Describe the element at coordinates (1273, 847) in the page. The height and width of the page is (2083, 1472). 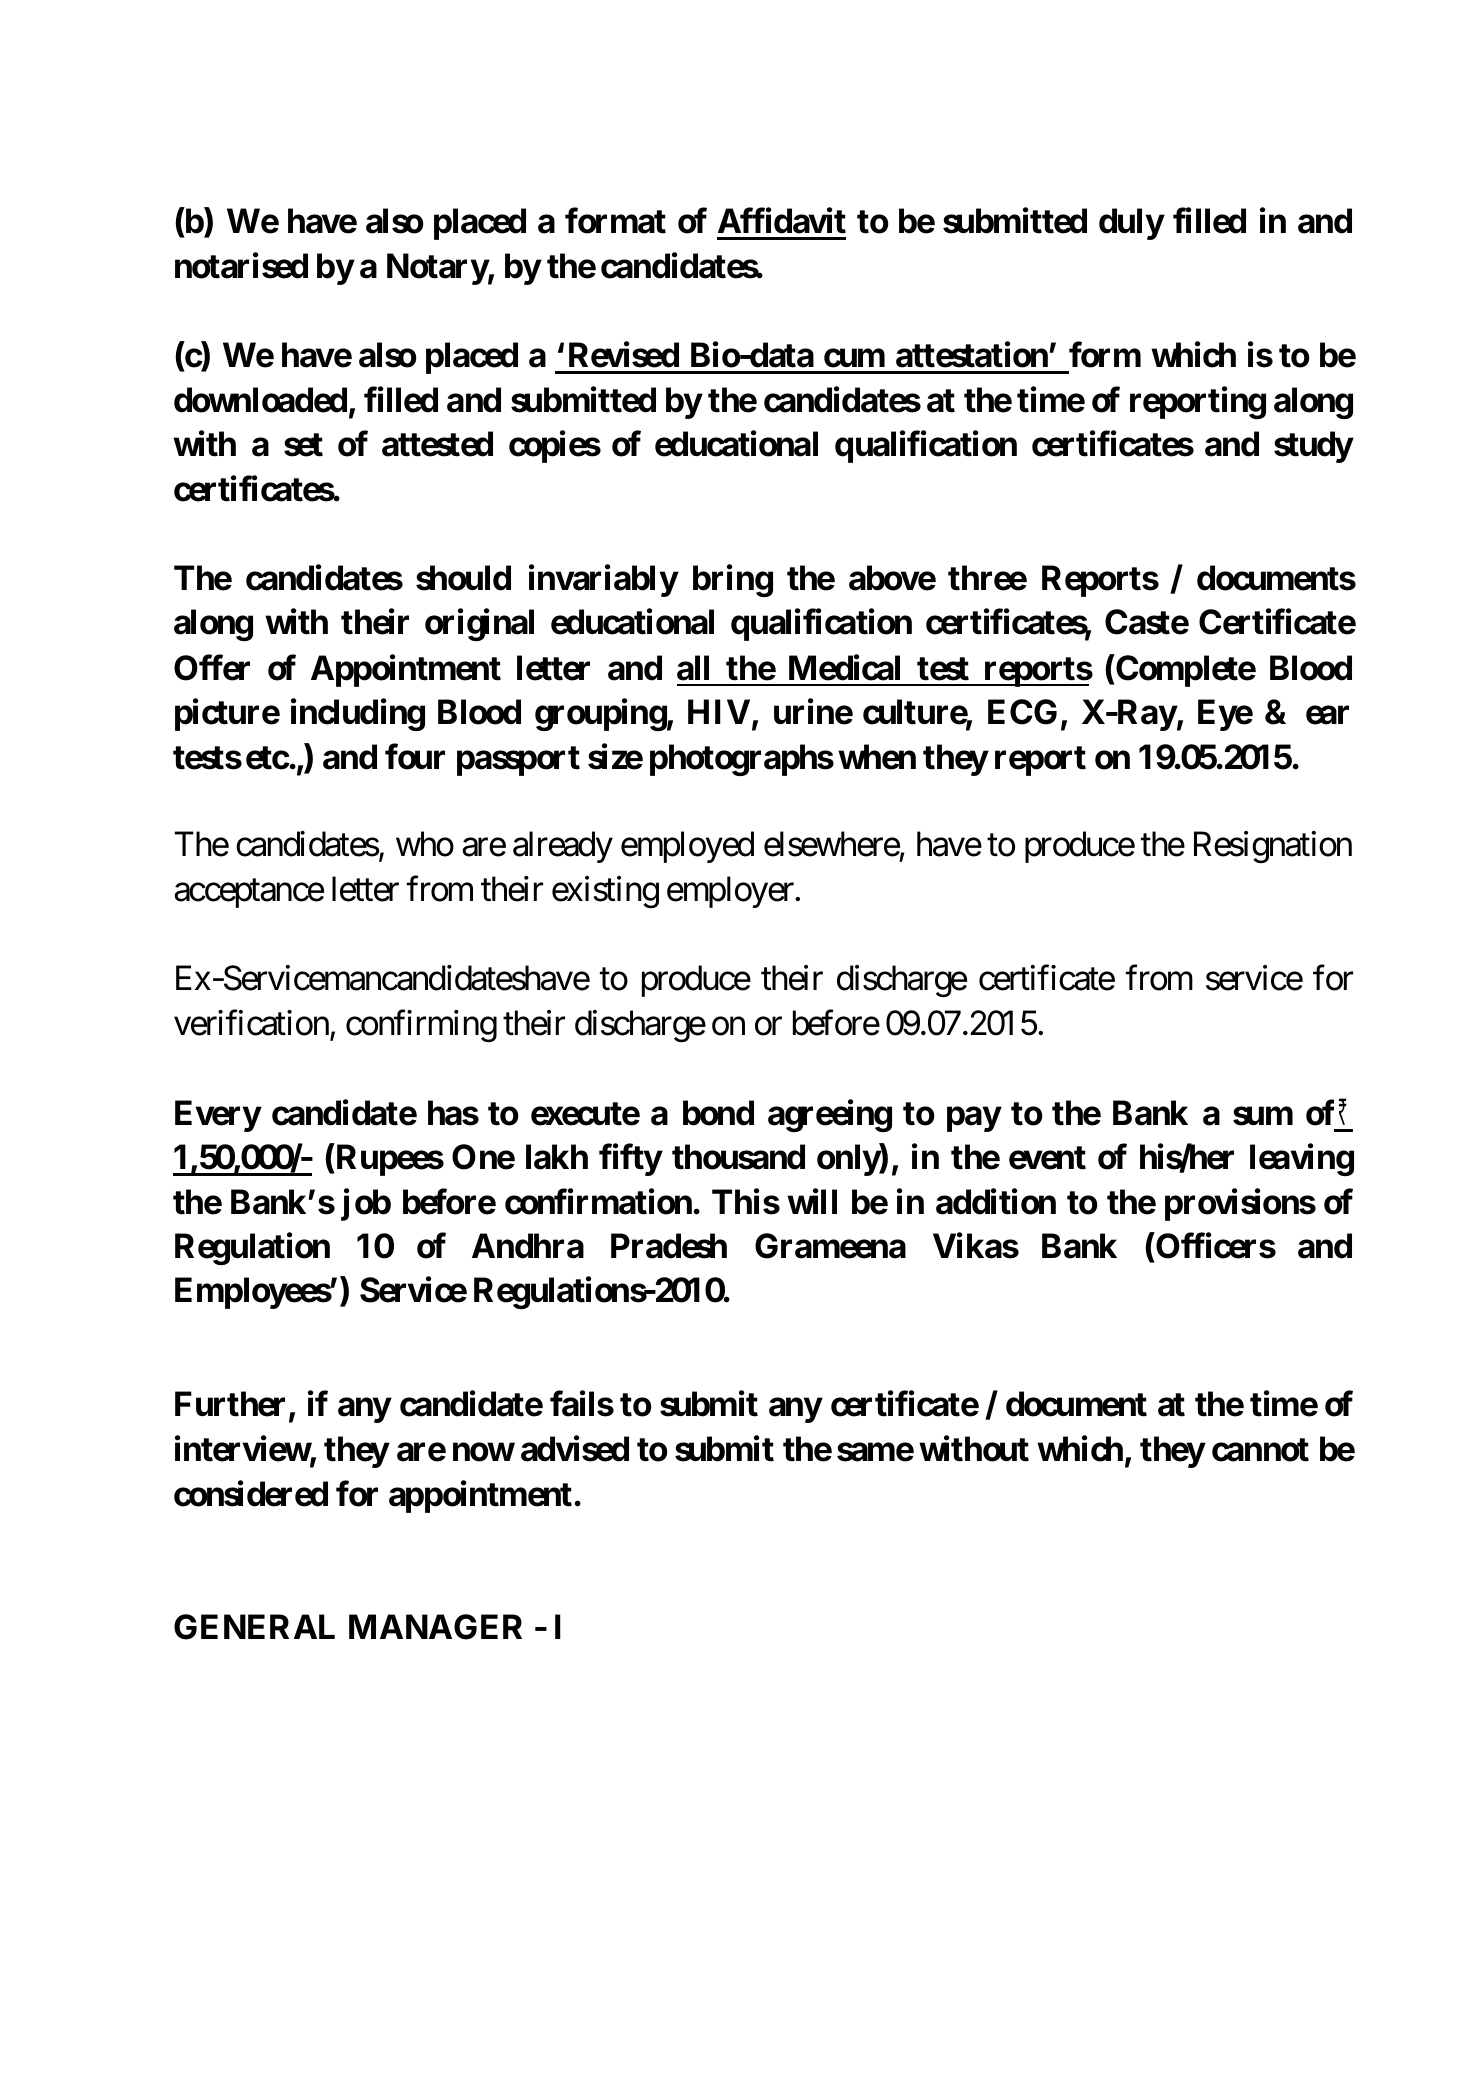
I see `Resignation` at that location.
